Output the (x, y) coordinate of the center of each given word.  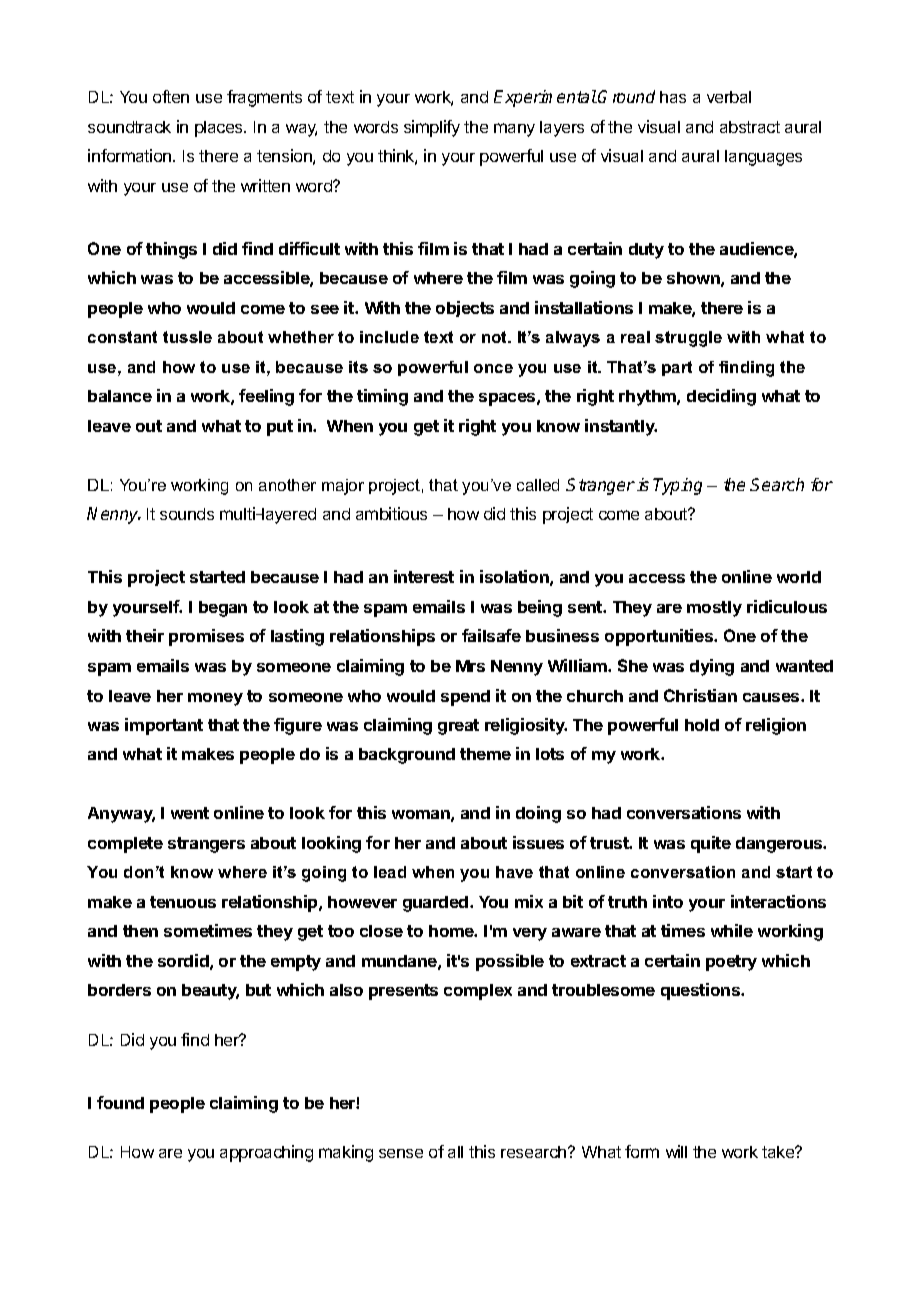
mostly (714, 609)
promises (206, 637)
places (220, 129)
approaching (266, 1153)
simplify (432, 128)
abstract (750, 127)
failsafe (491, 635)
